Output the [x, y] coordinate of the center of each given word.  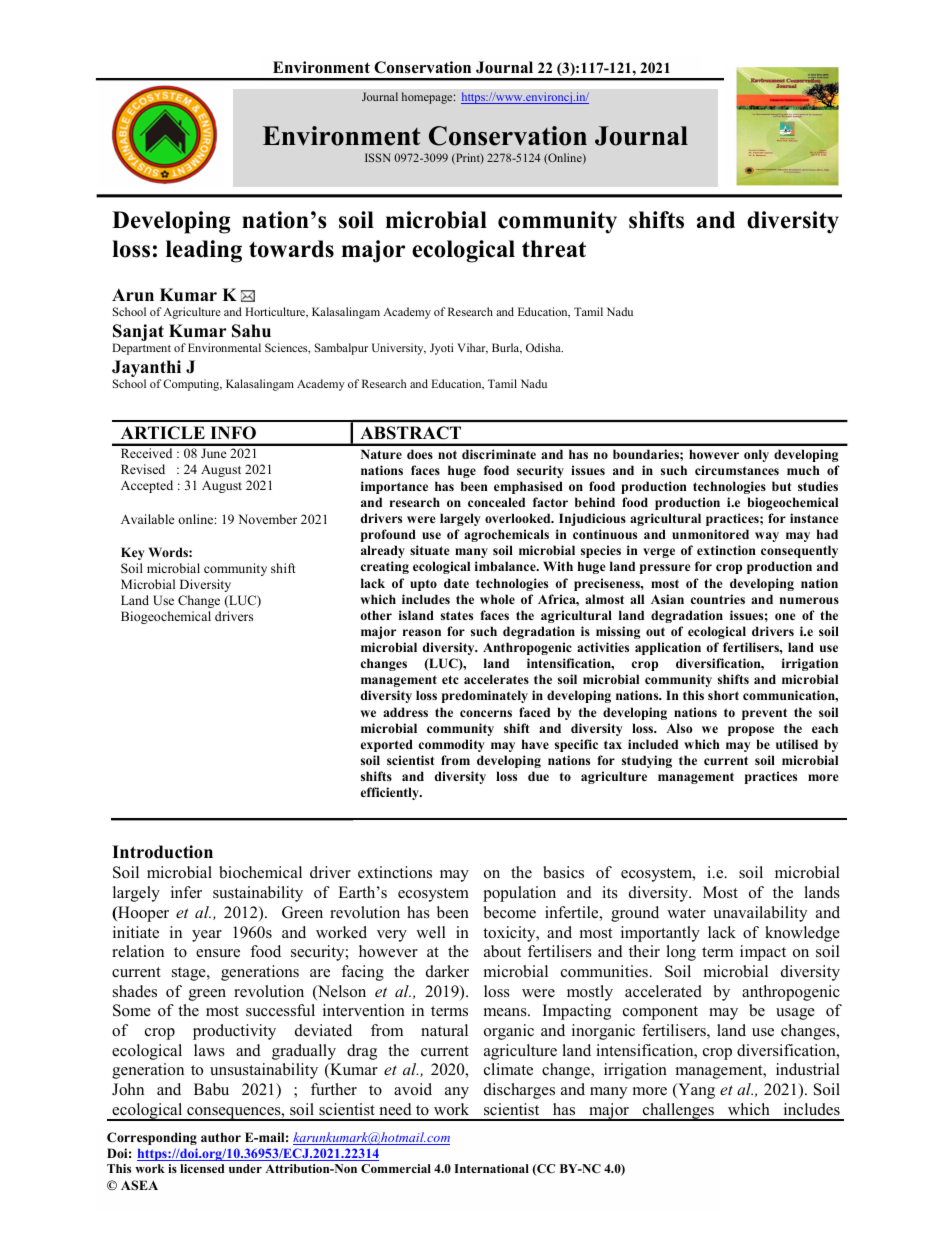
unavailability [760, 914]
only [756, 455]
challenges [678, 1112]
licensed [202, 1168]
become [510, 912]
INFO [233, 433]
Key [133, 553]
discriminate [499, 454]
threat [554, 249]
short [723, 695]
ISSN [378, 157]
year [207, 936]
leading [204, 251]
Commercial [396, 1168]
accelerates [496, 679]
